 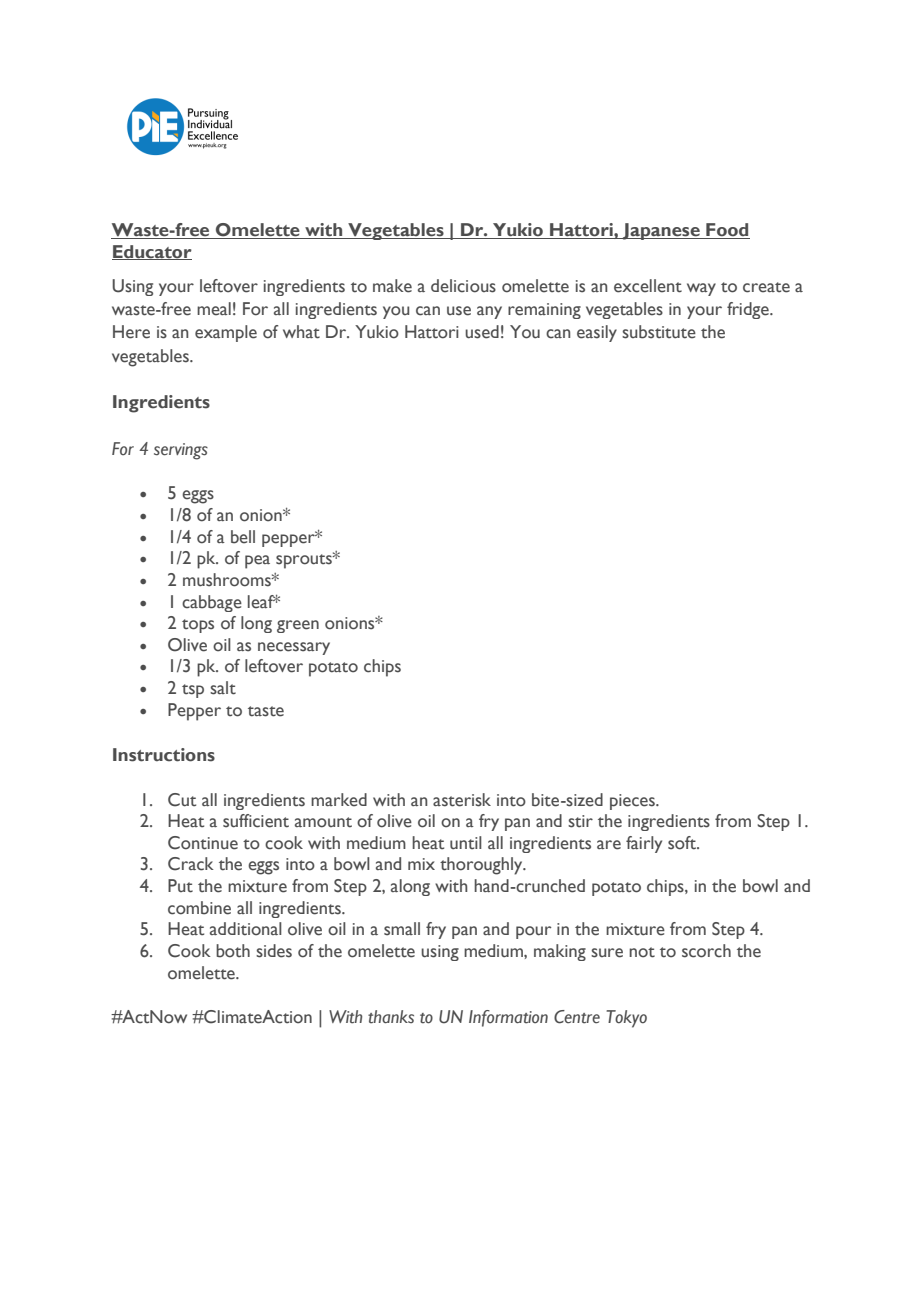 What do you see at coordinates (198, 626) in the page?
I see `tops` at bounding box center [198, 626].
